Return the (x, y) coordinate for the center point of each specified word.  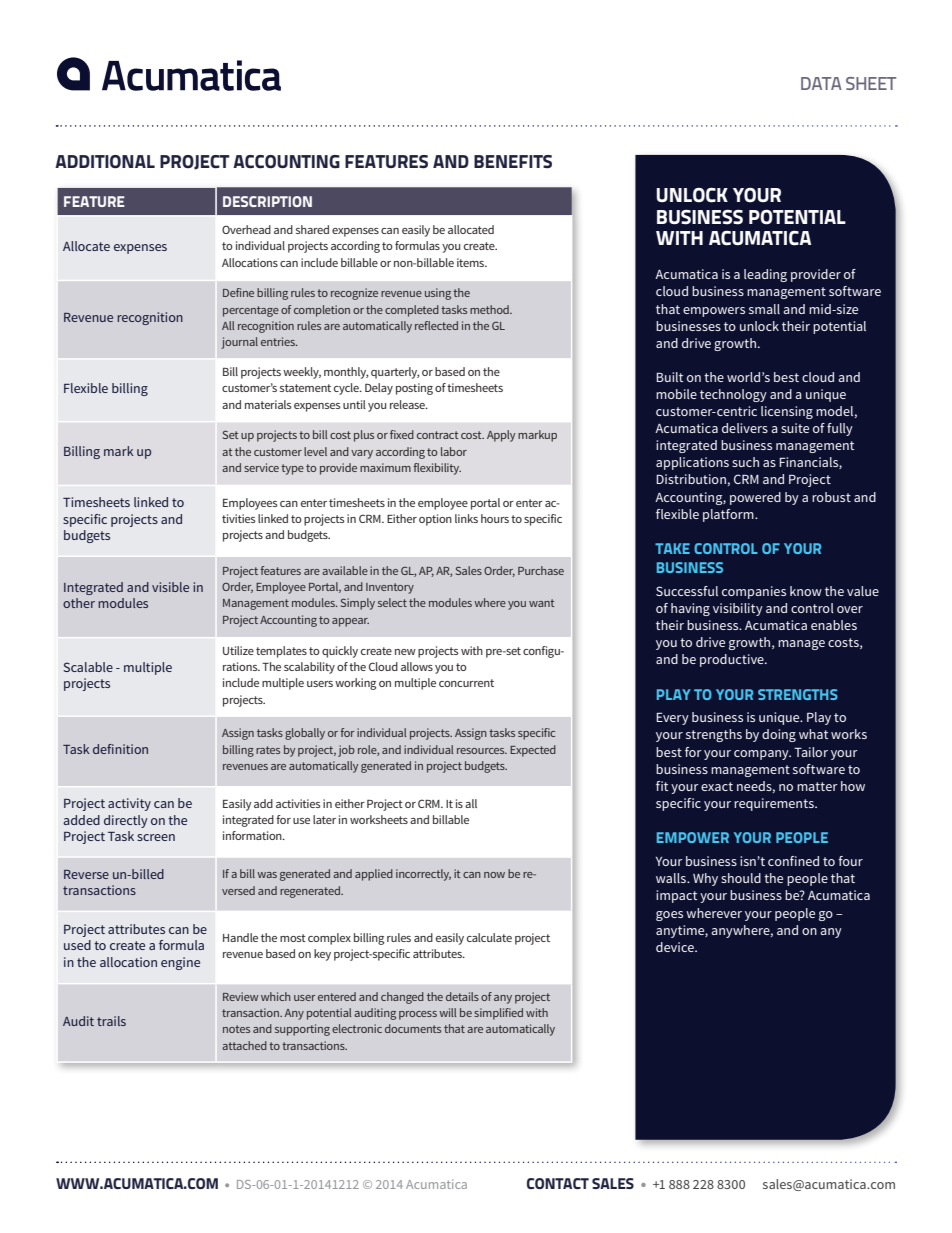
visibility (738, 609)
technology (733, 395)
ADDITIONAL (105, 161)
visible (170, 587)
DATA (821, 83)
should (741, 878)
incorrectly (423, 875)
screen (156, 837)
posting (414, 389)
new (405, 652)
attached (244, 1045)
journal (239, 343)
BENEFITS (513, 162)
